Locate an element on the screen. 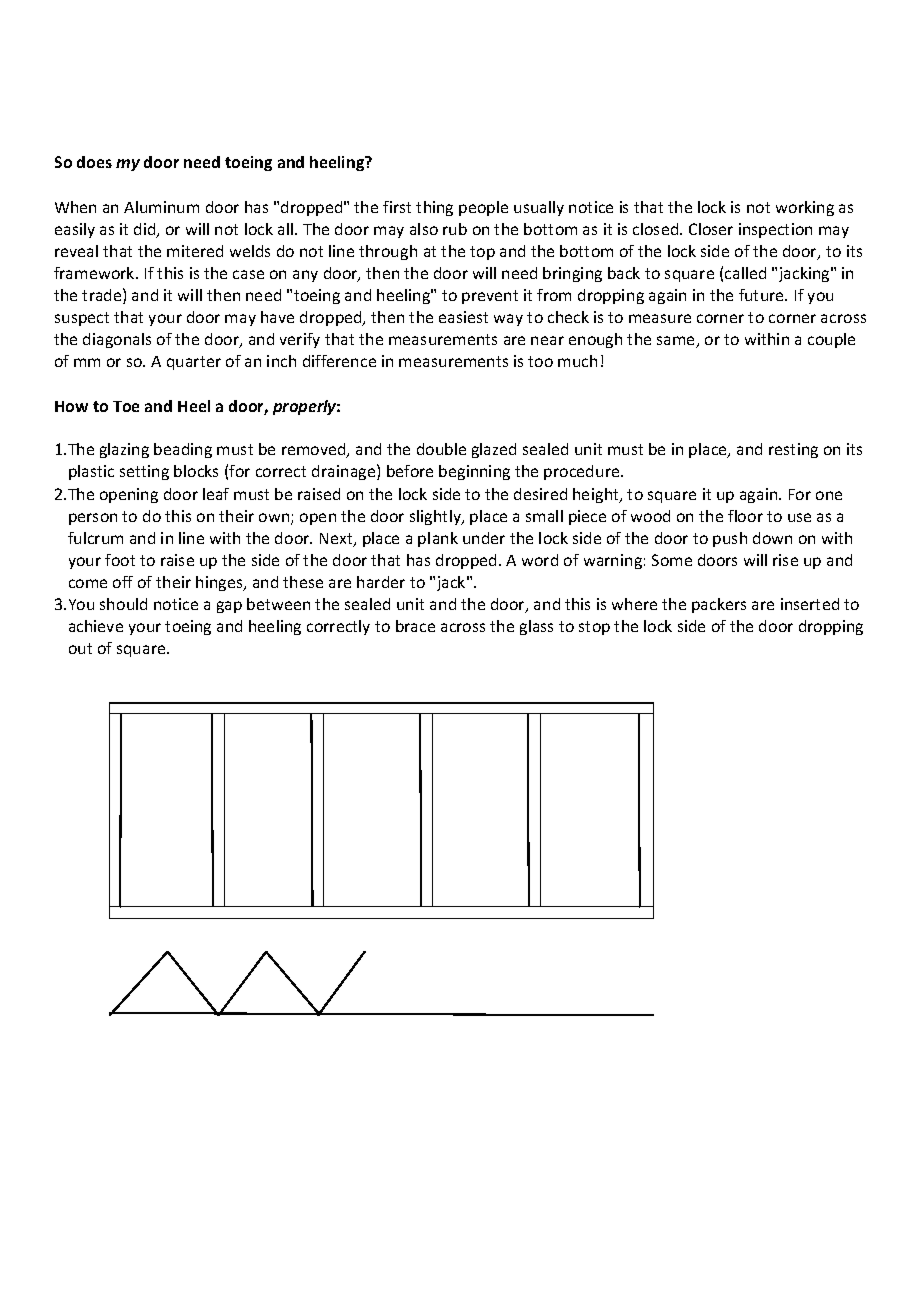 The height and width of the screenshot is (1308, 924). thing is located at coordinates (434, 208).
